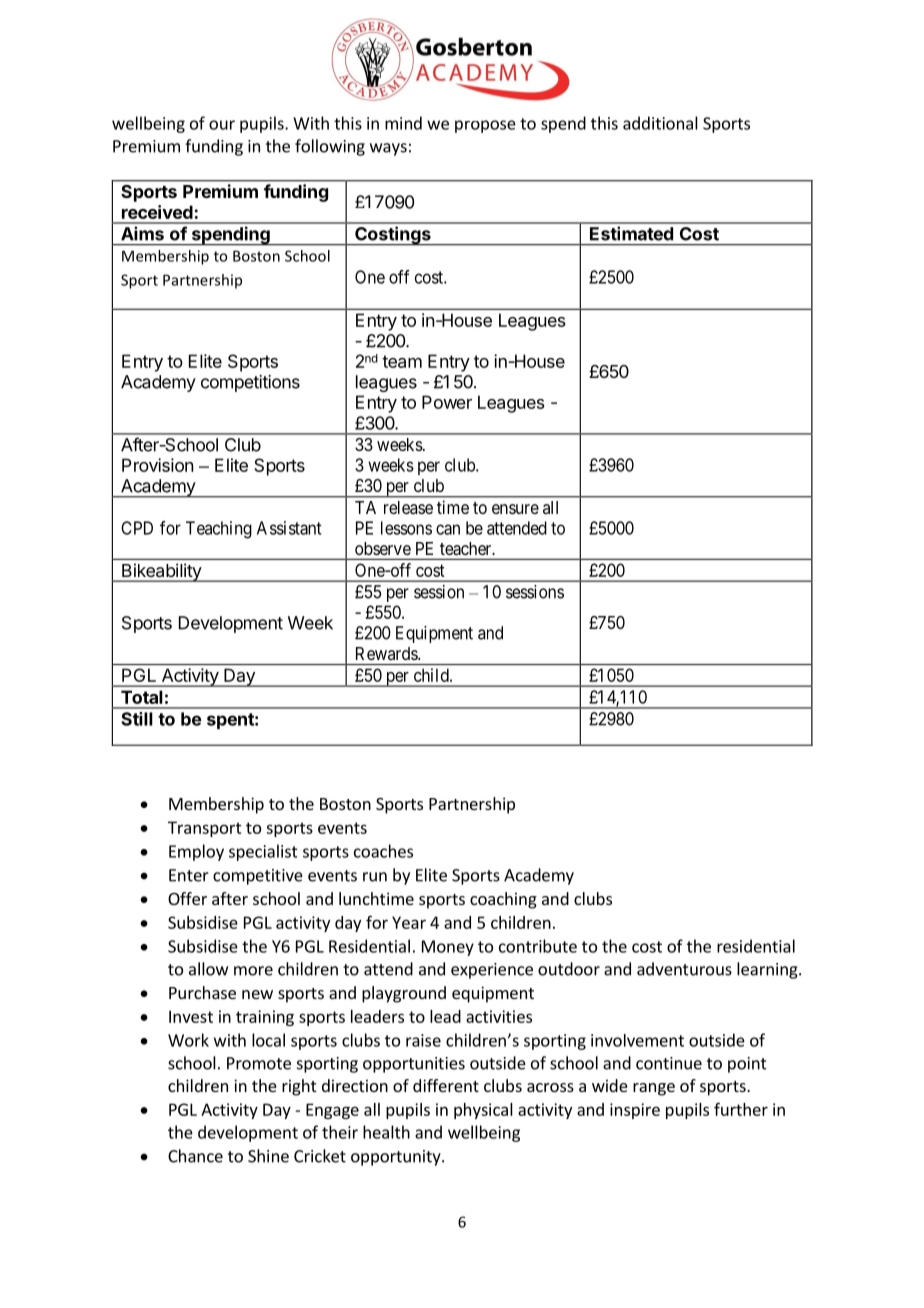 The image size is (924, 1308). Describe the element at coordinates (684, 969) in the image. I see `adventurous` at that location.
